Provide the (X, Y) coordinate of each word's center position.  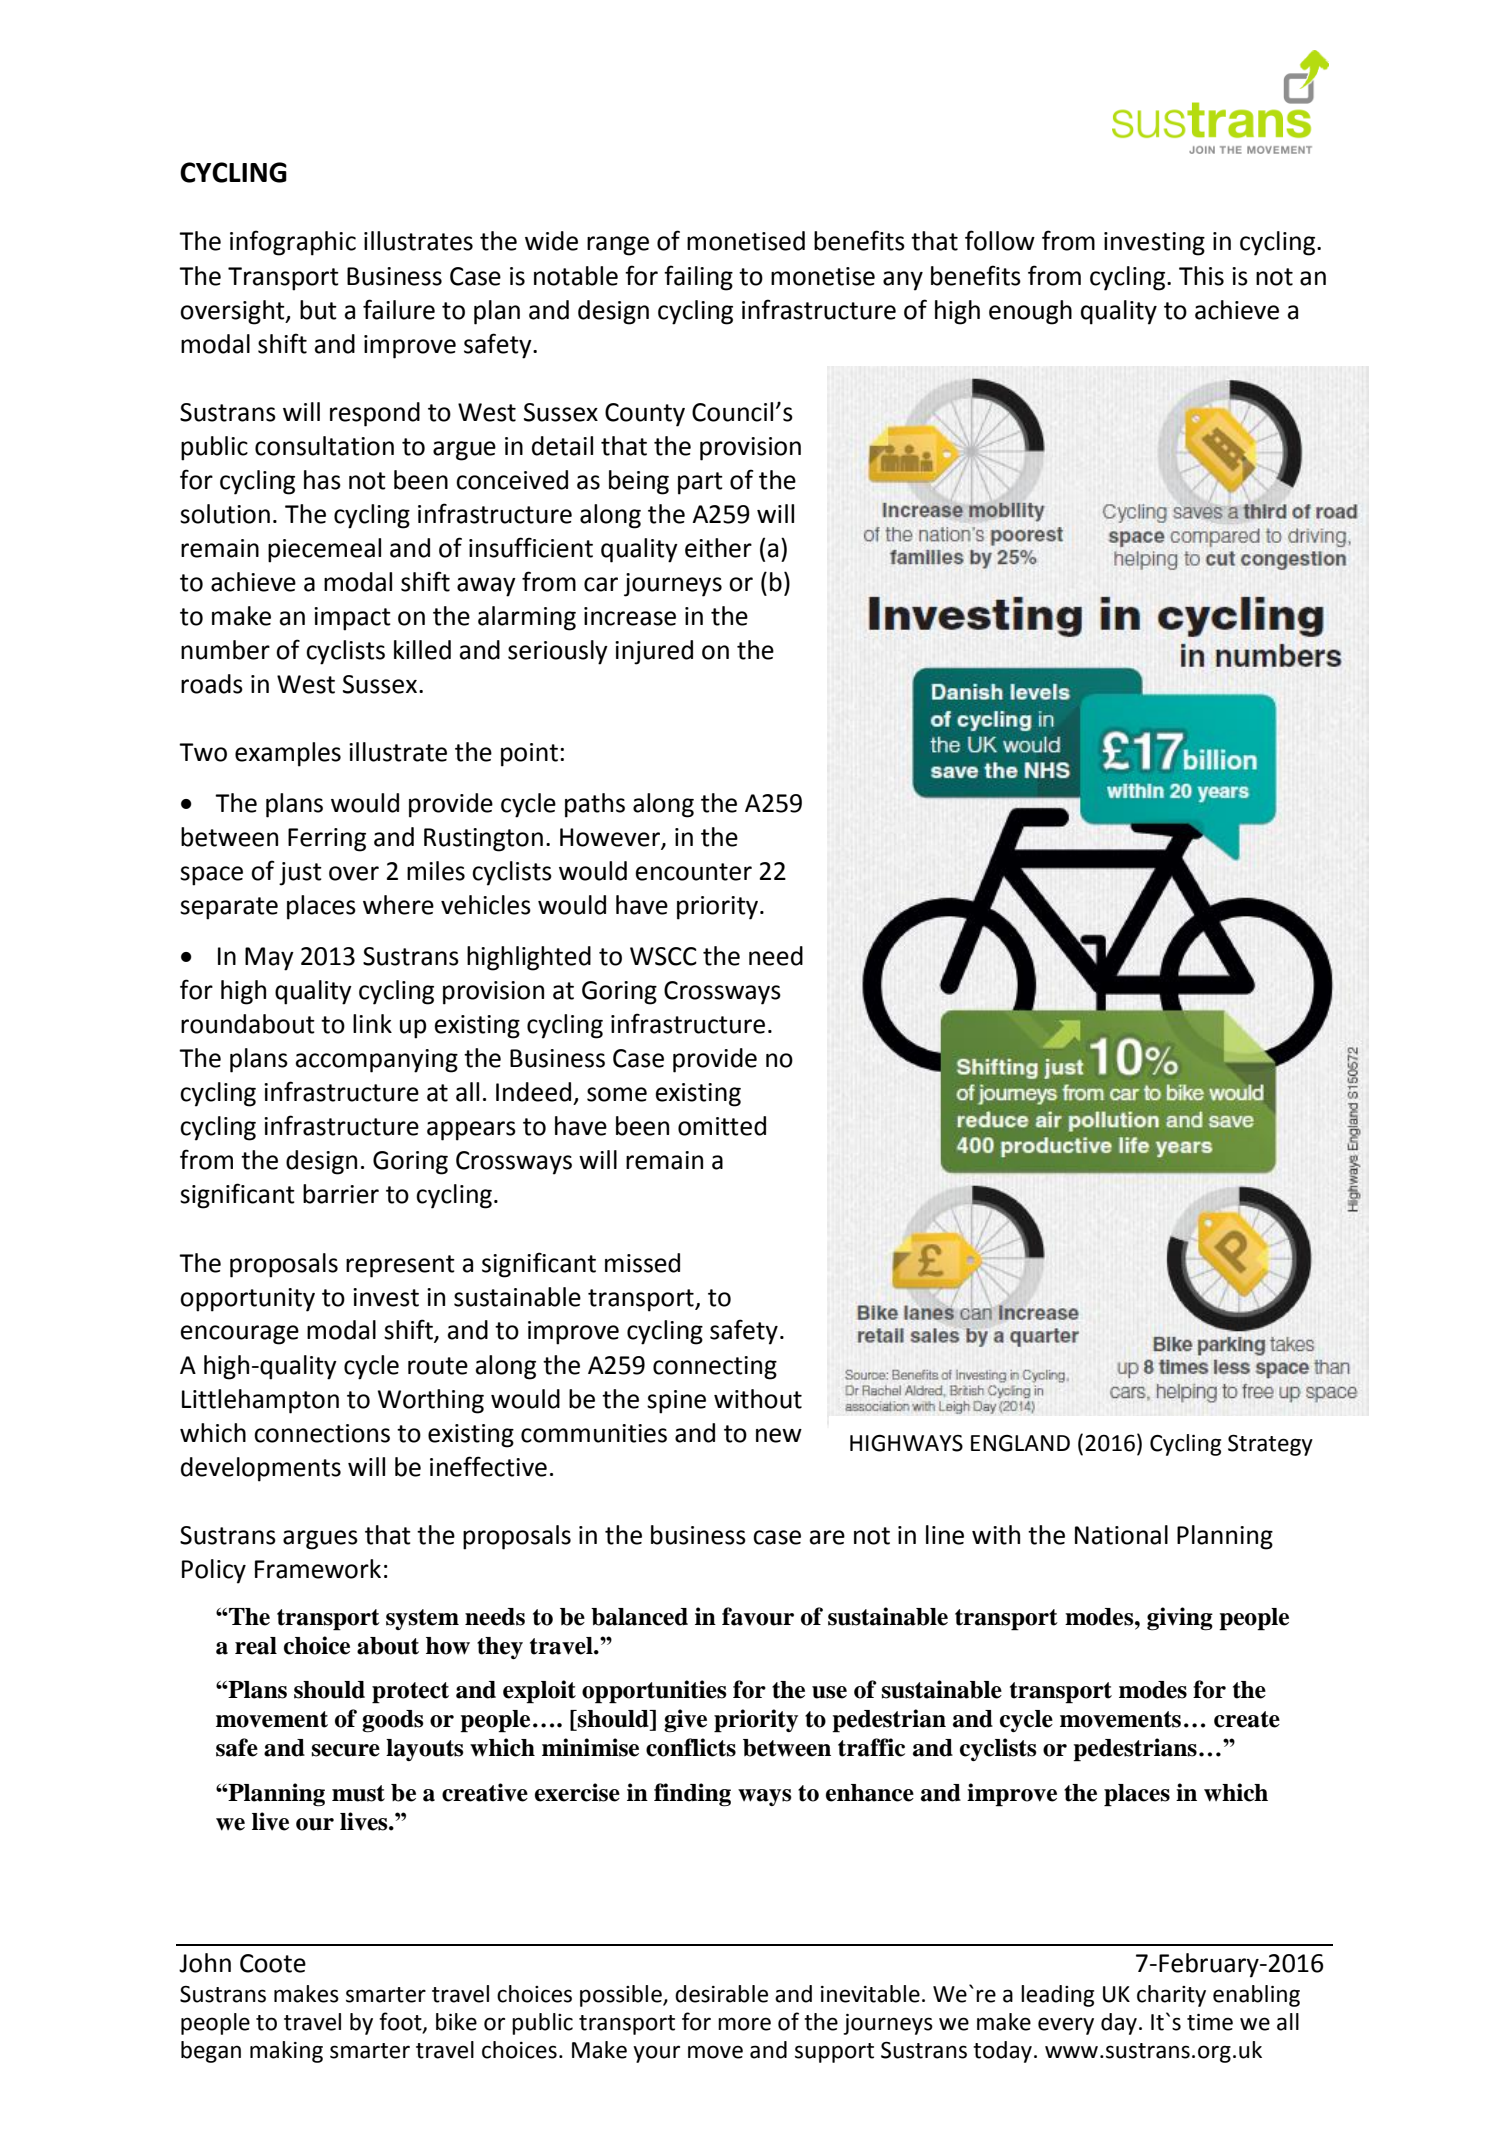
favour (758, 1616)
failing (698, 278)
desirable (721, 1994)
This (1201, 276)
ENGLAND (1020, 1443)
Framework (318, 1569)
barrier (341, 1194)
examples (288, 754)
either (718, 548)
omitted (722, 1126)
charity (1171, 1996)
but (318, 310)
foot (401, 2022)
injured (654, 652)
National (1121, 1535)
